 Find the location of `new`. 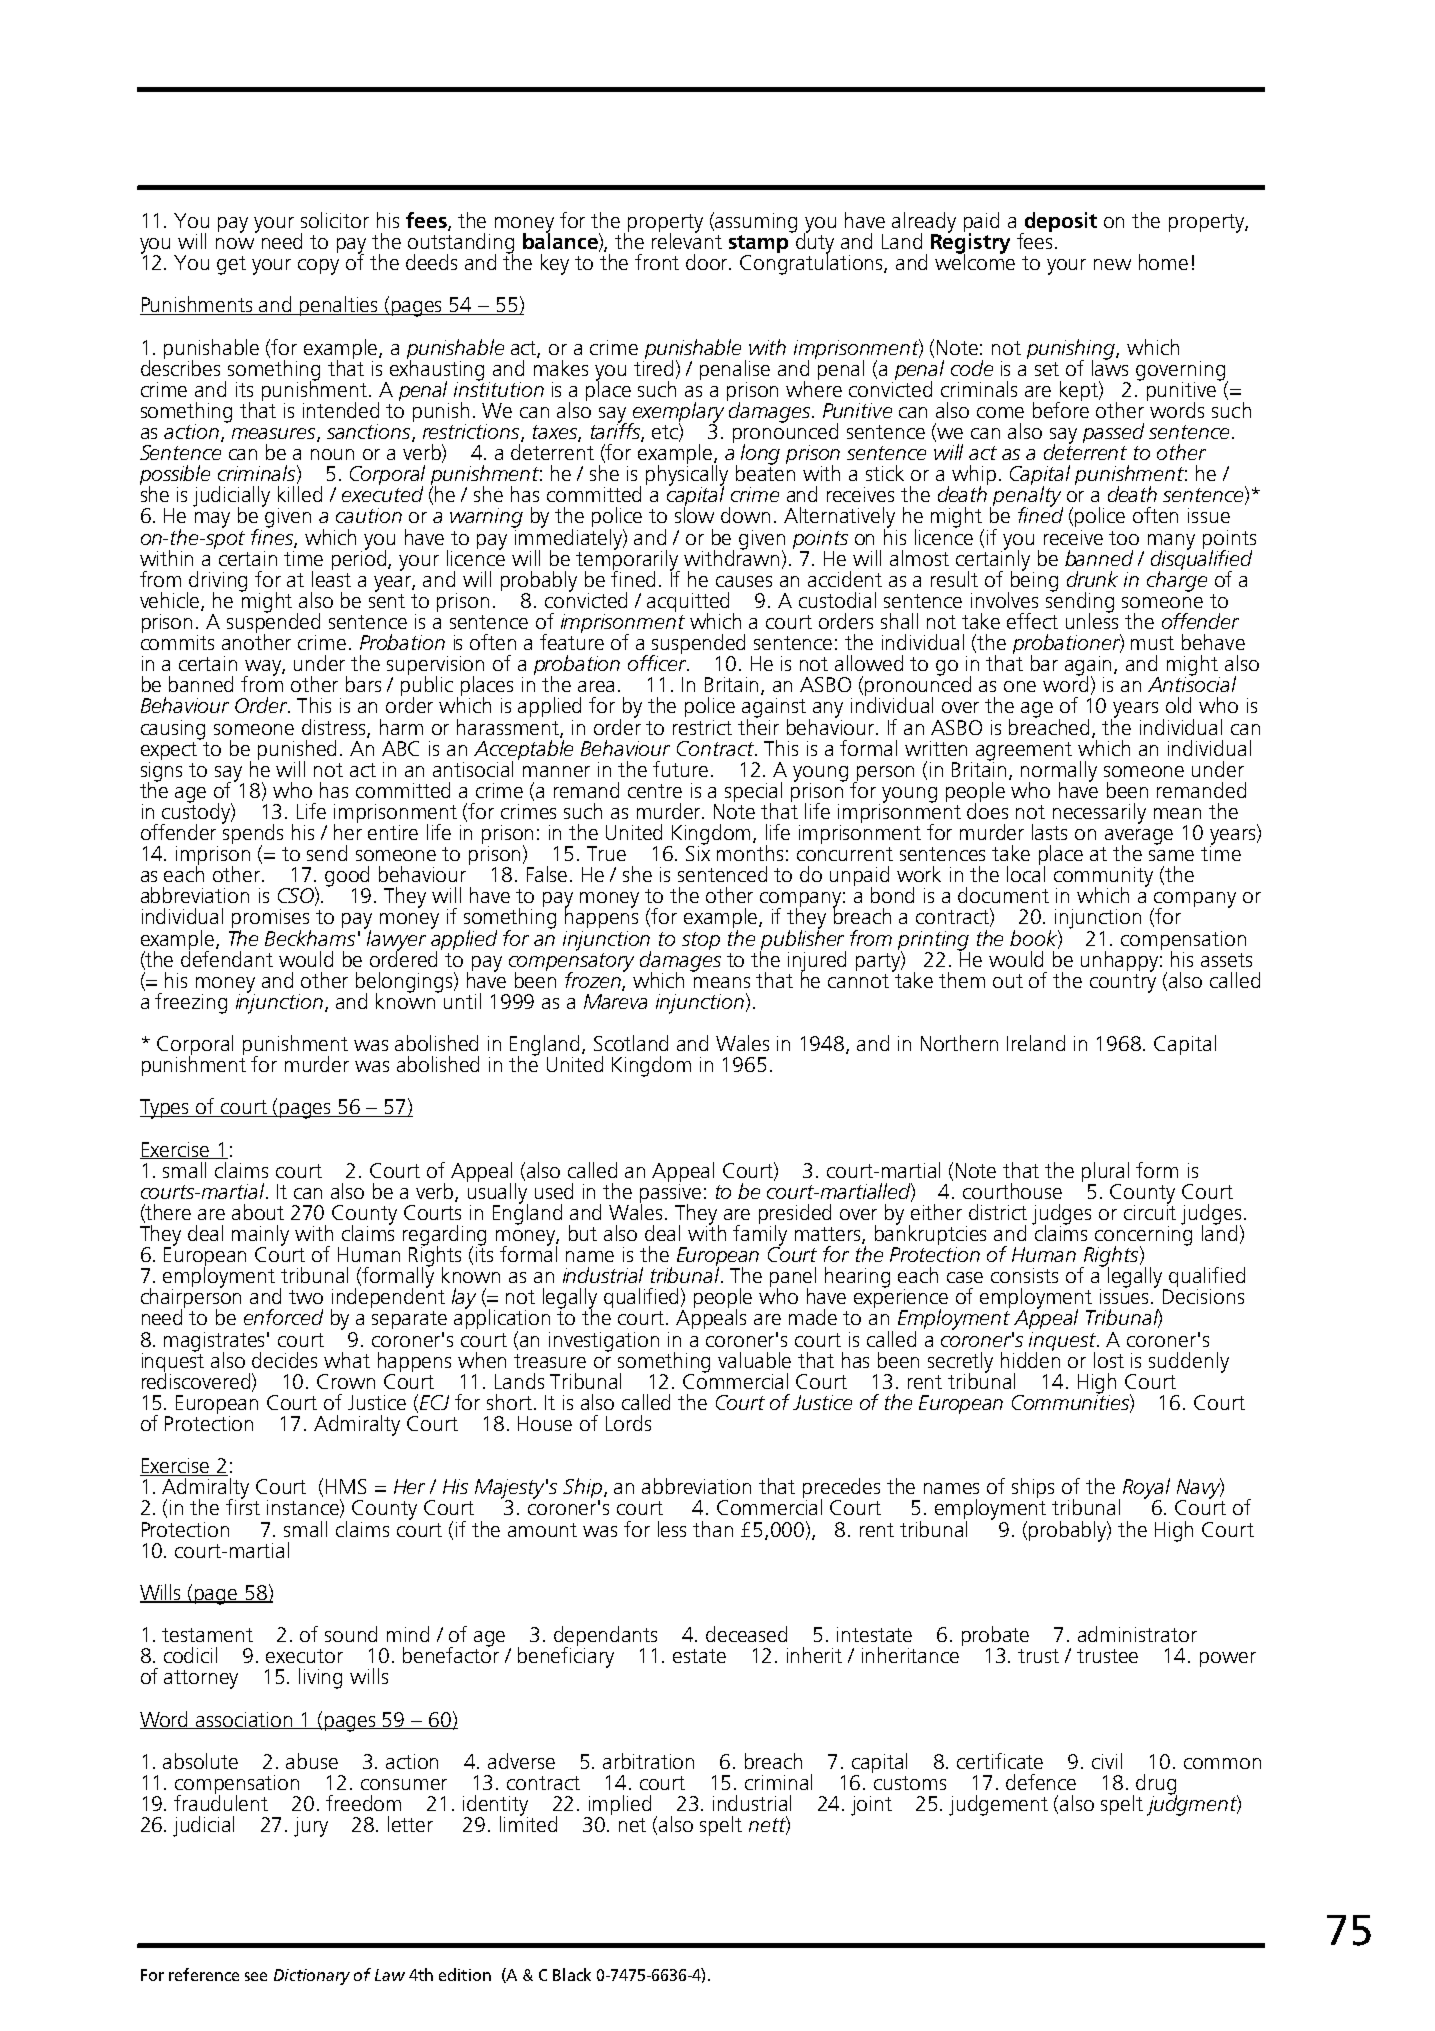

new is located at coordinates (1112, 264).
